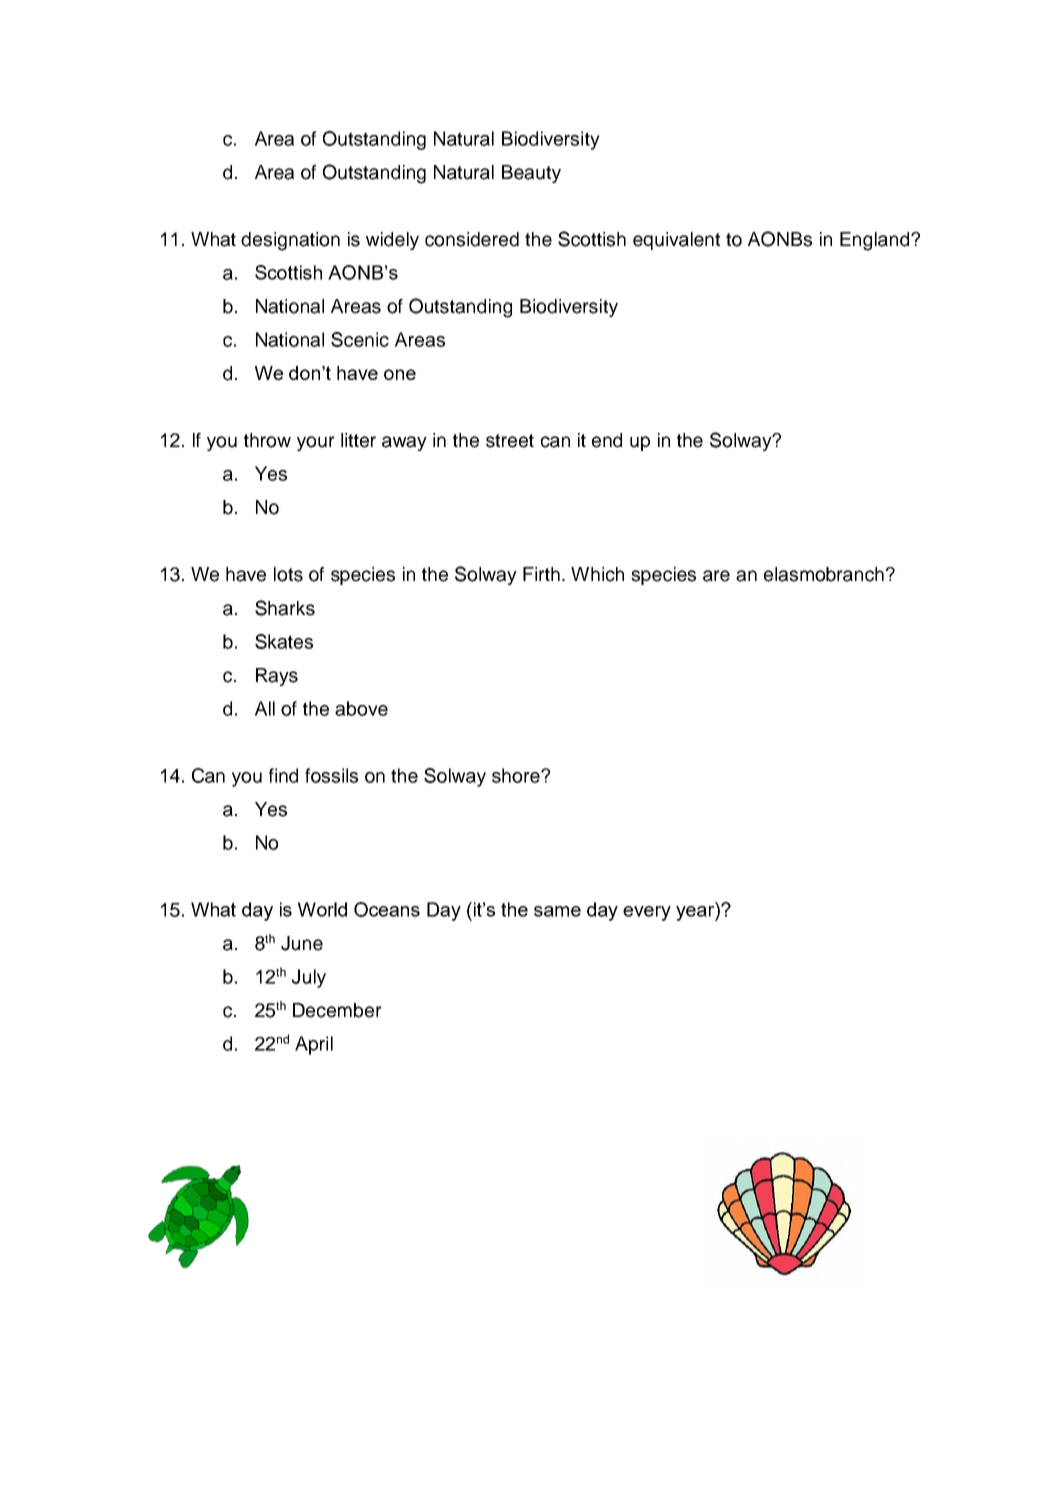 The image size is (1051, 1488). Describe the element at coordinates (607, 440) in the page. I see `end` at that location.
